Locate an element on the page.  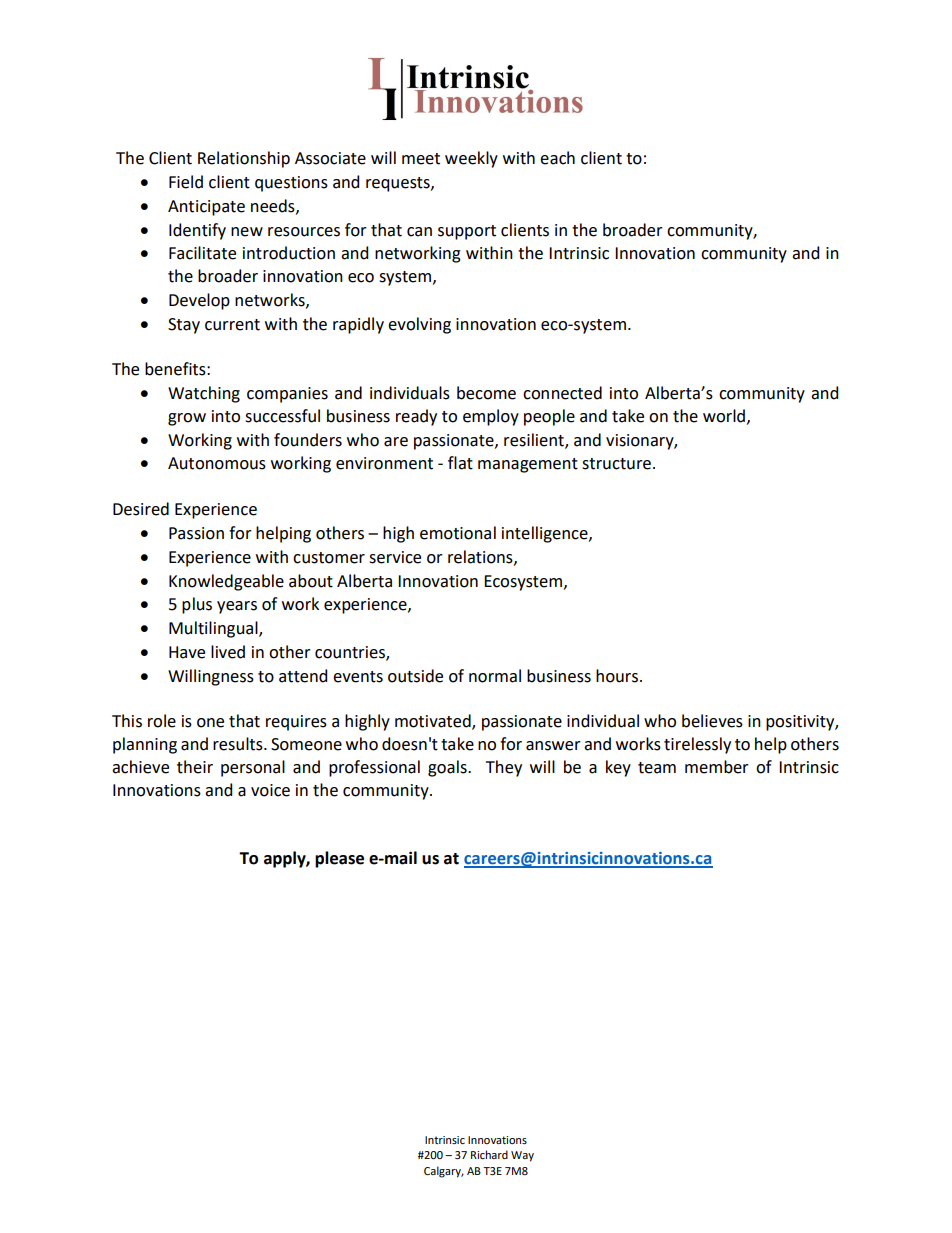
ready is located at coordinates (416, 417).
